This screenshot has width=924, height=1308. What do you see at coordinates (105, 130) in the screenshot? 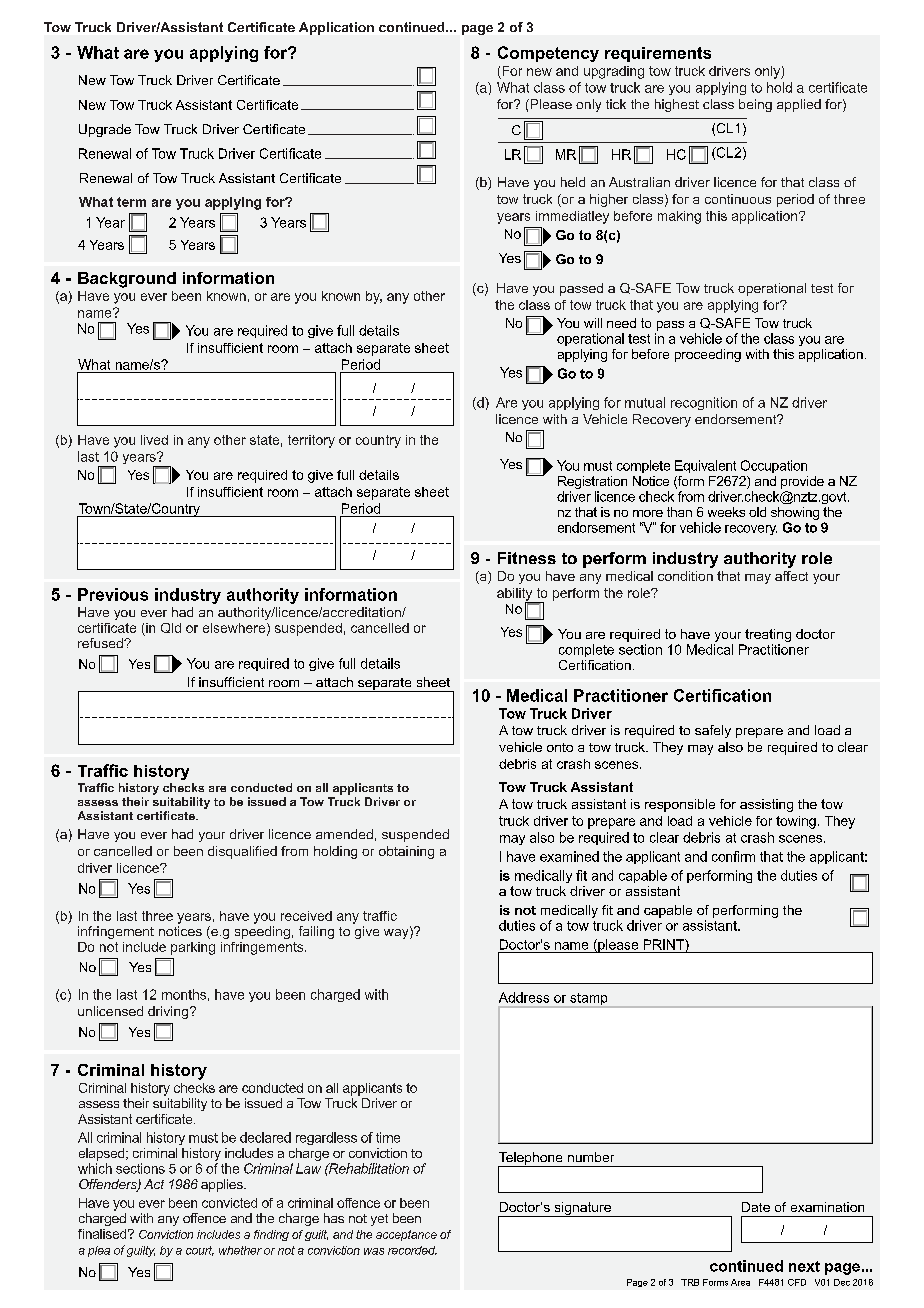
I see `Upgrade` at bounding box center [105, 130].
